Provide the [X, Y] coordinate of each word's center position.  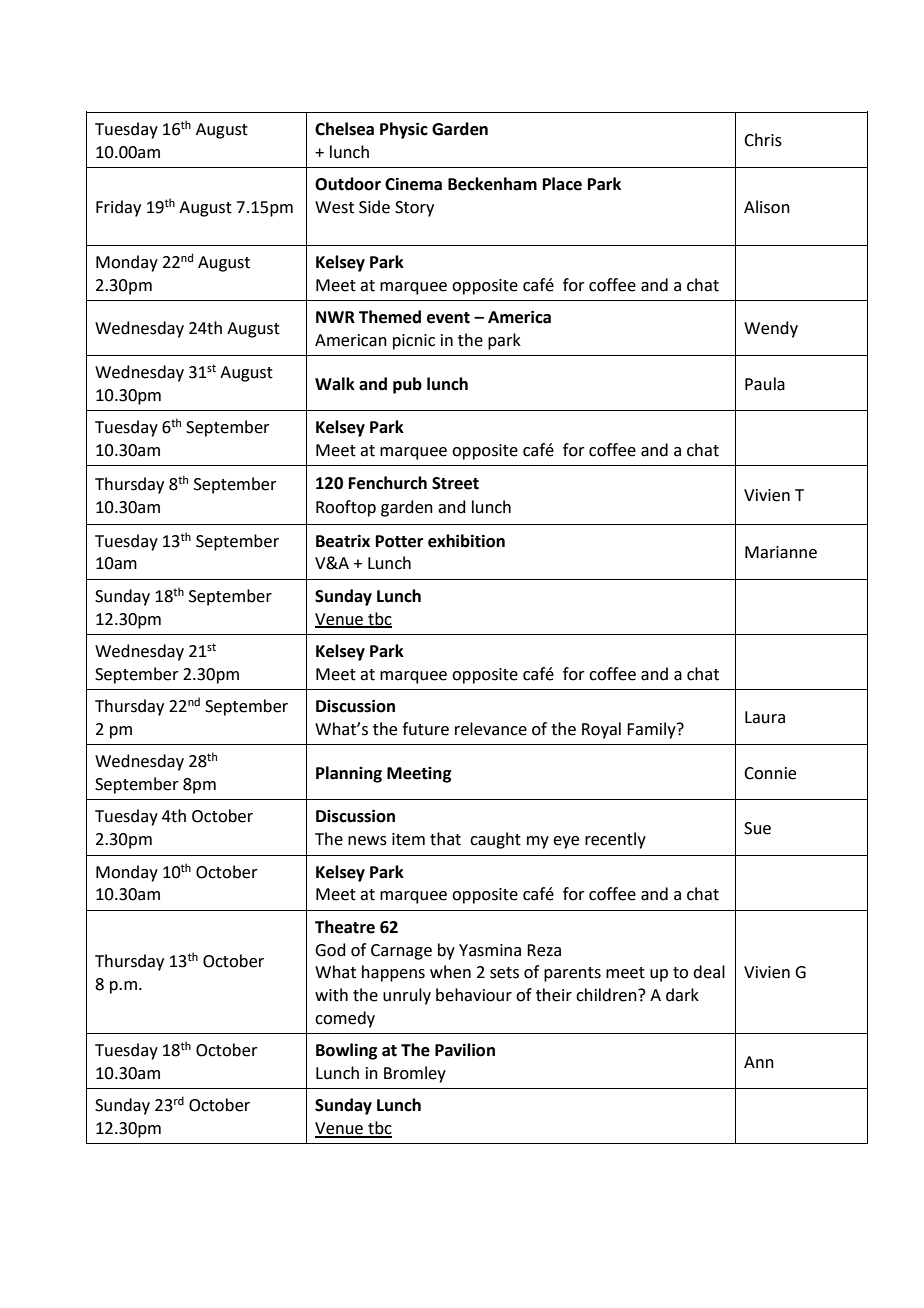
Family [652, 730]
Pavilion [465, 1050]
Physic [404, 130]
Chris [763, 140]
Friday [118, 208]
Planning [349, 774]
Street [455, 483]
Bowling [346, 1051]
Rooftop [346, 508]
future [425, 729]
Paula [765, 384]
